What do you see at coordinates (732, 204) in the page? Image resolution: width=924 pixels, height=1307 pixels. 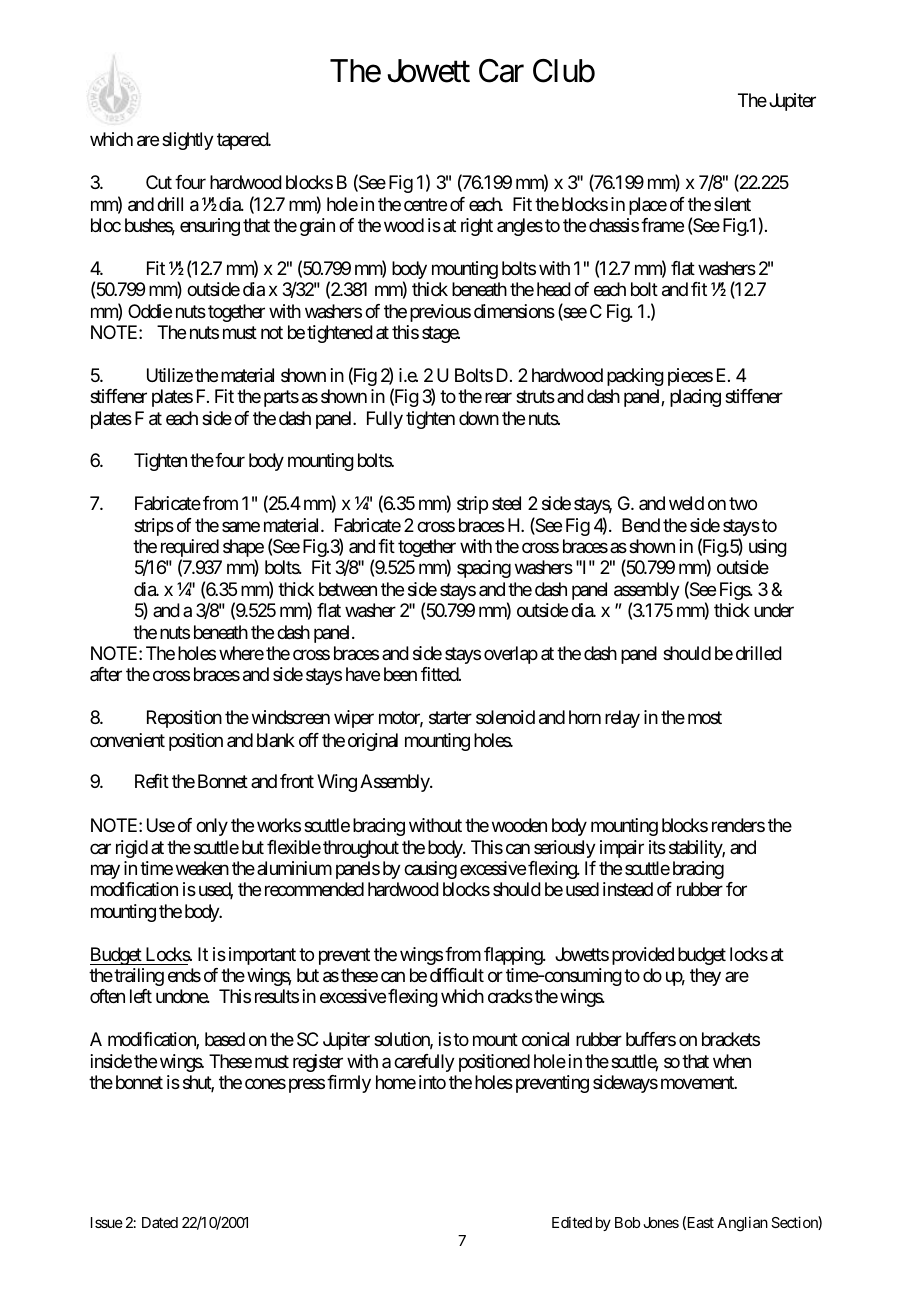 I see `silent` at bounding box center [732, 204].
